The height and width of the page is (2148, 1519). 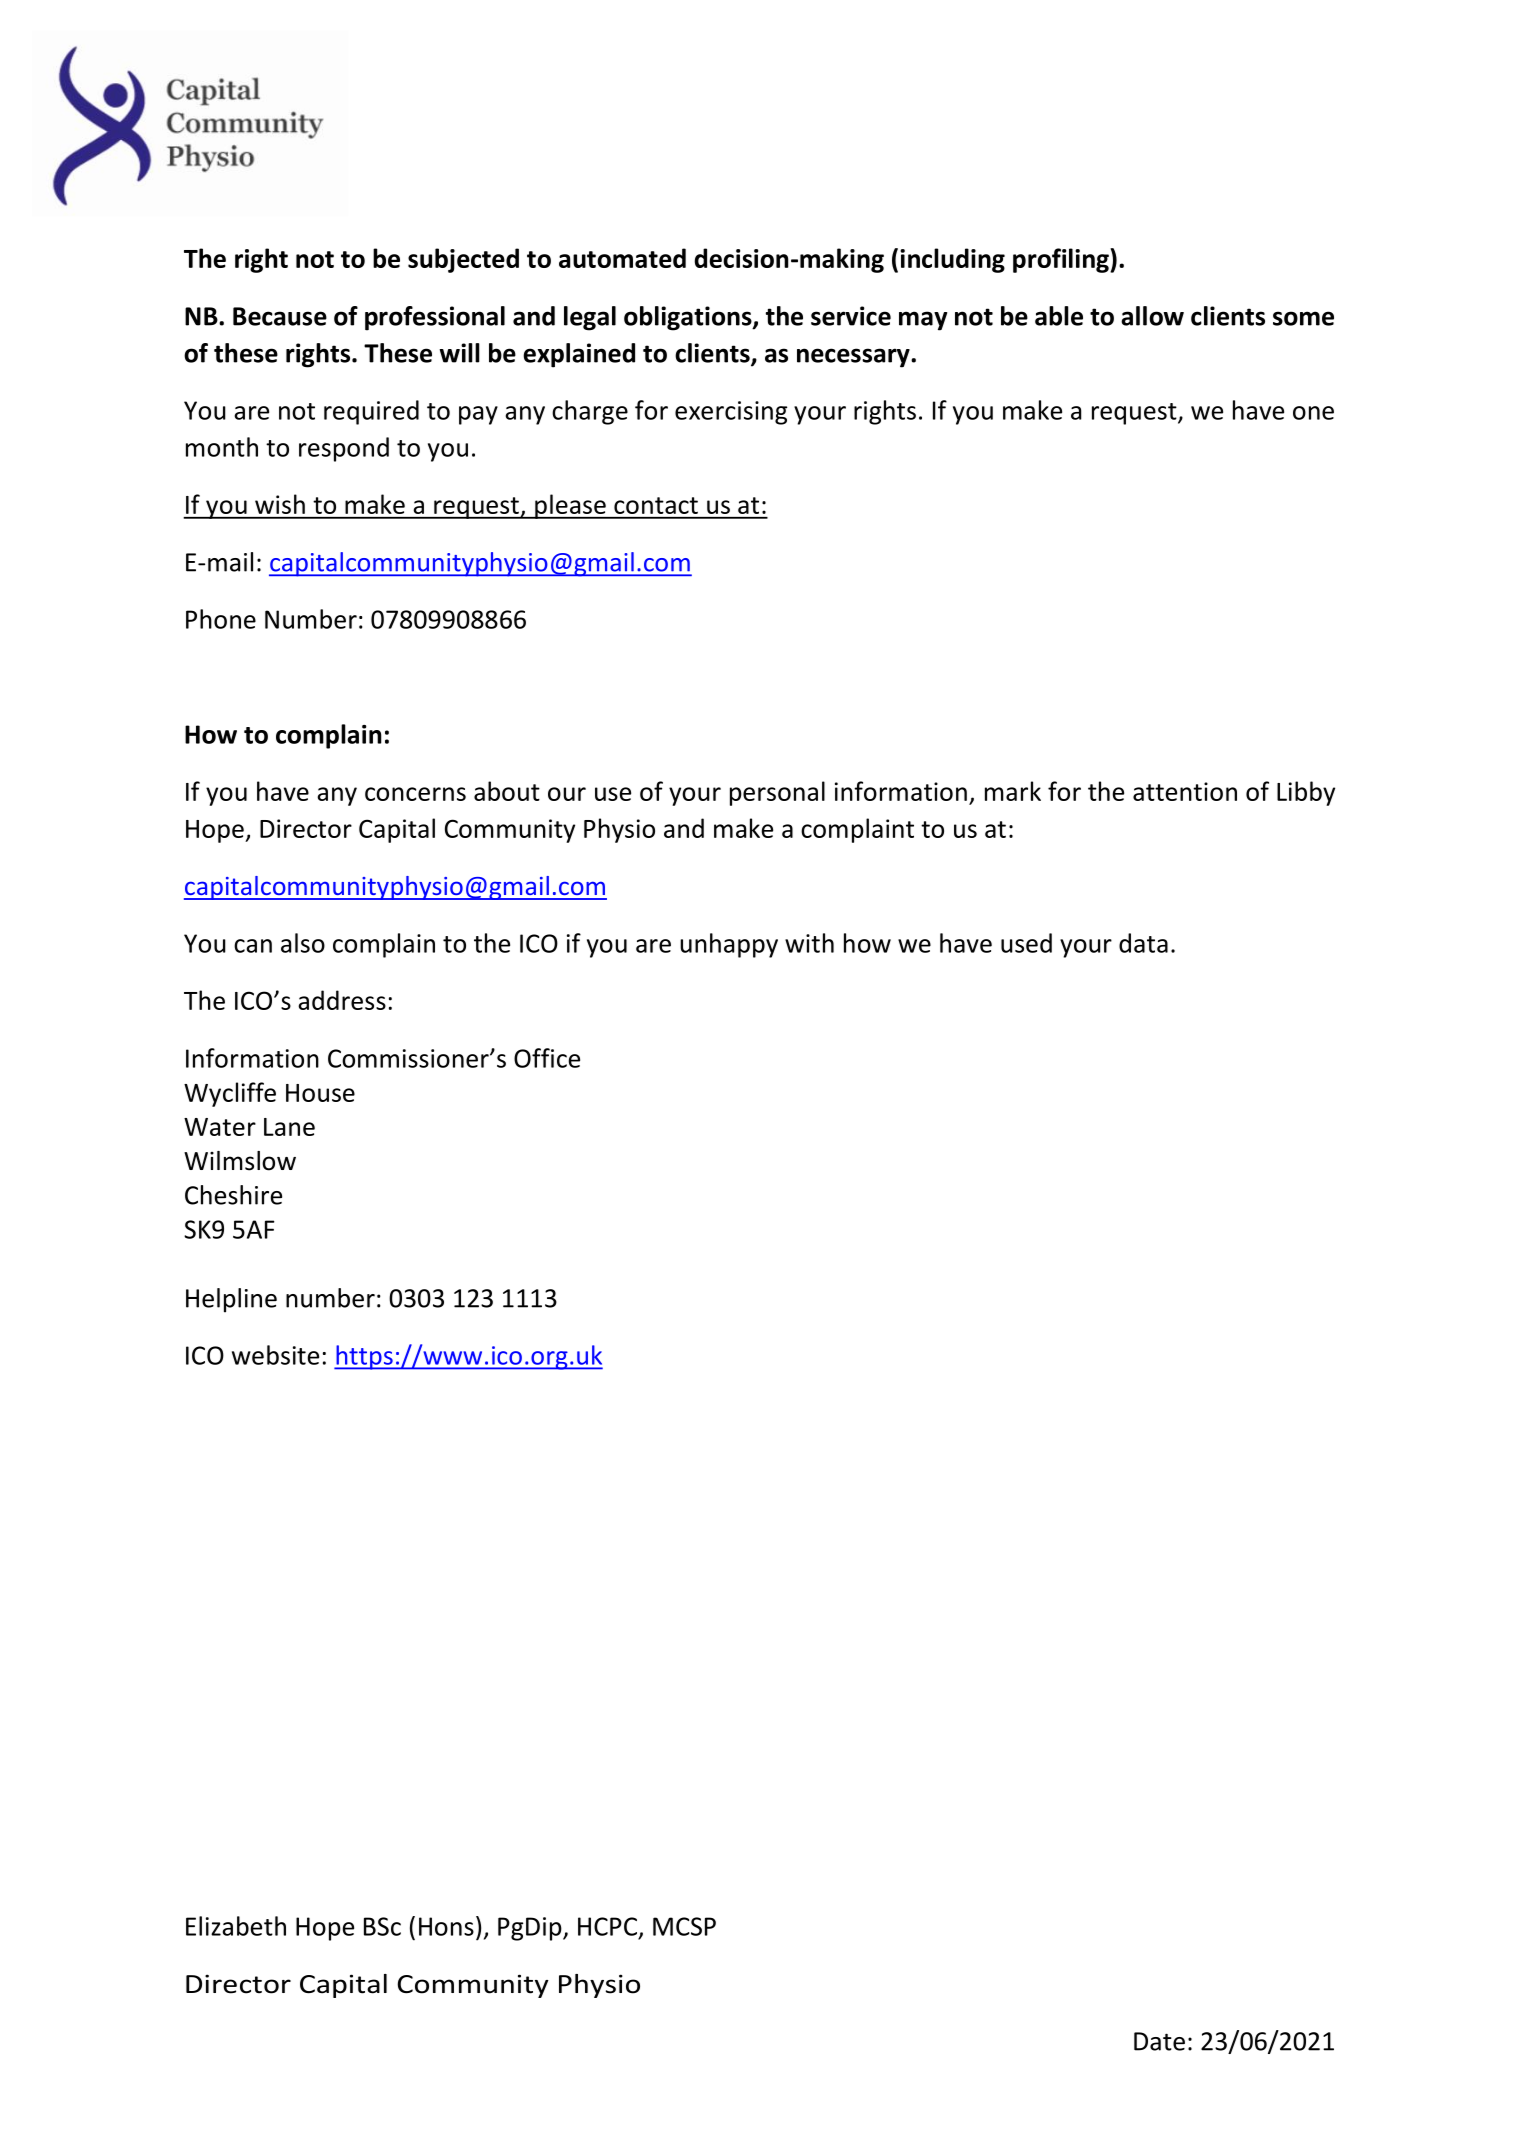 What do you see at coordinates (221, 619) in the page?
I see `Phone` at bounding box center [221, 619].
